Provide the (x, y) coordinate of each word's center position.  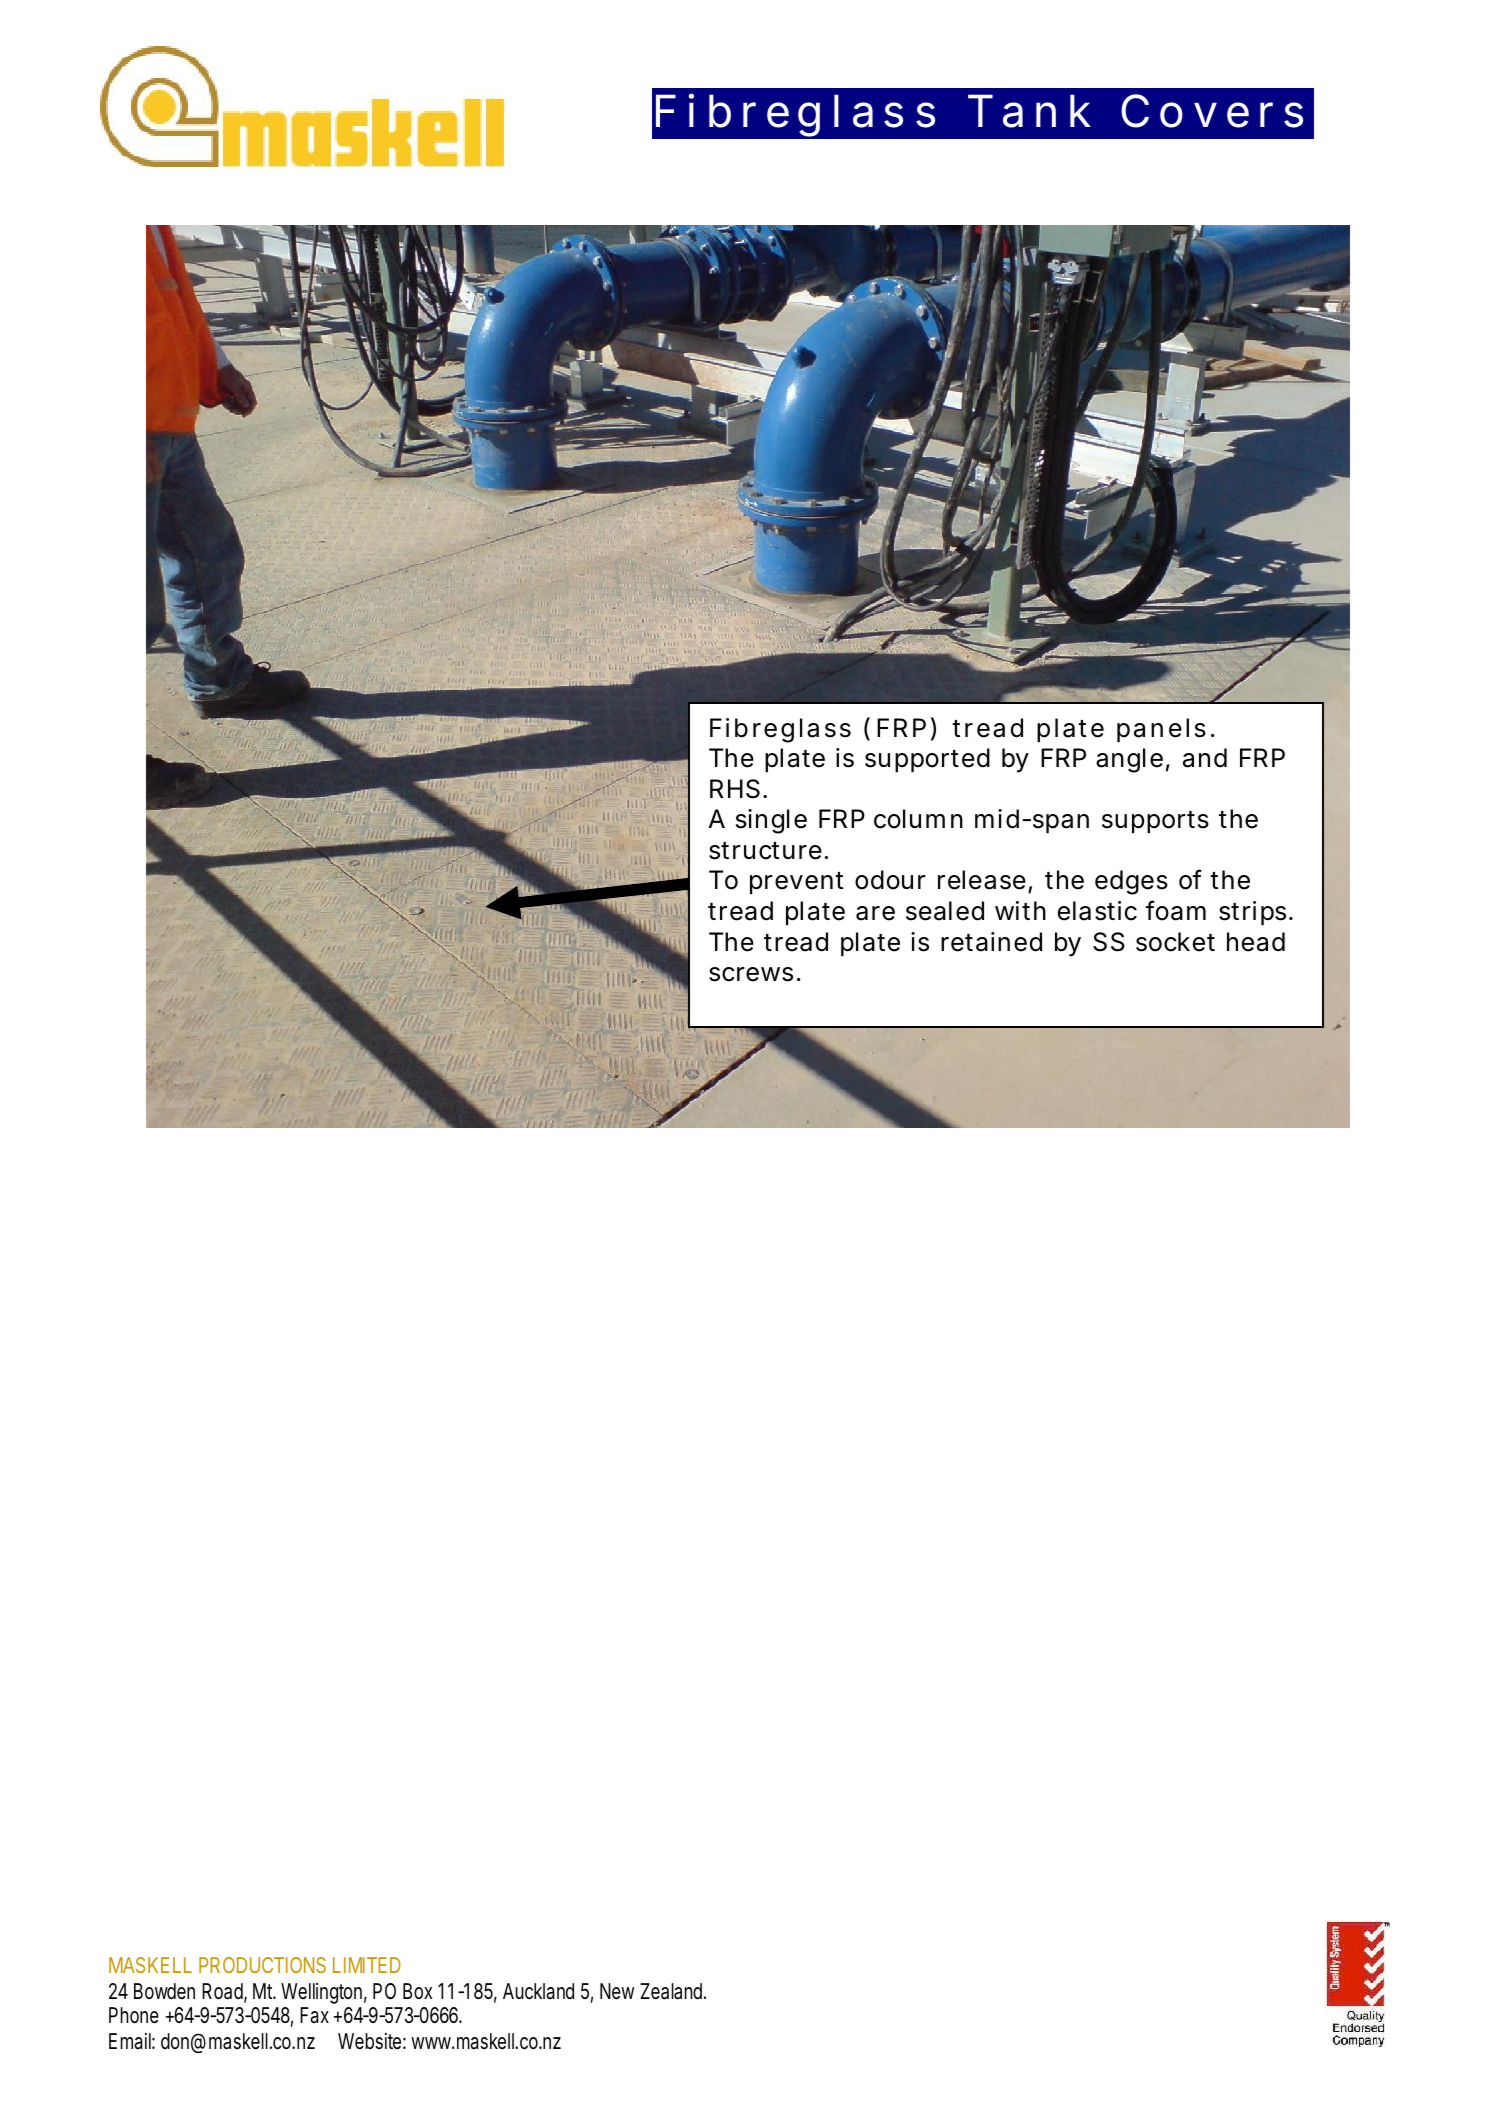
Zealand (673, 1991)
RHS (735, 789)
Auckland (538, 1991)
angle (1129, 760)
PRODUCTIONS (262, 1965)
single (771, 821)
